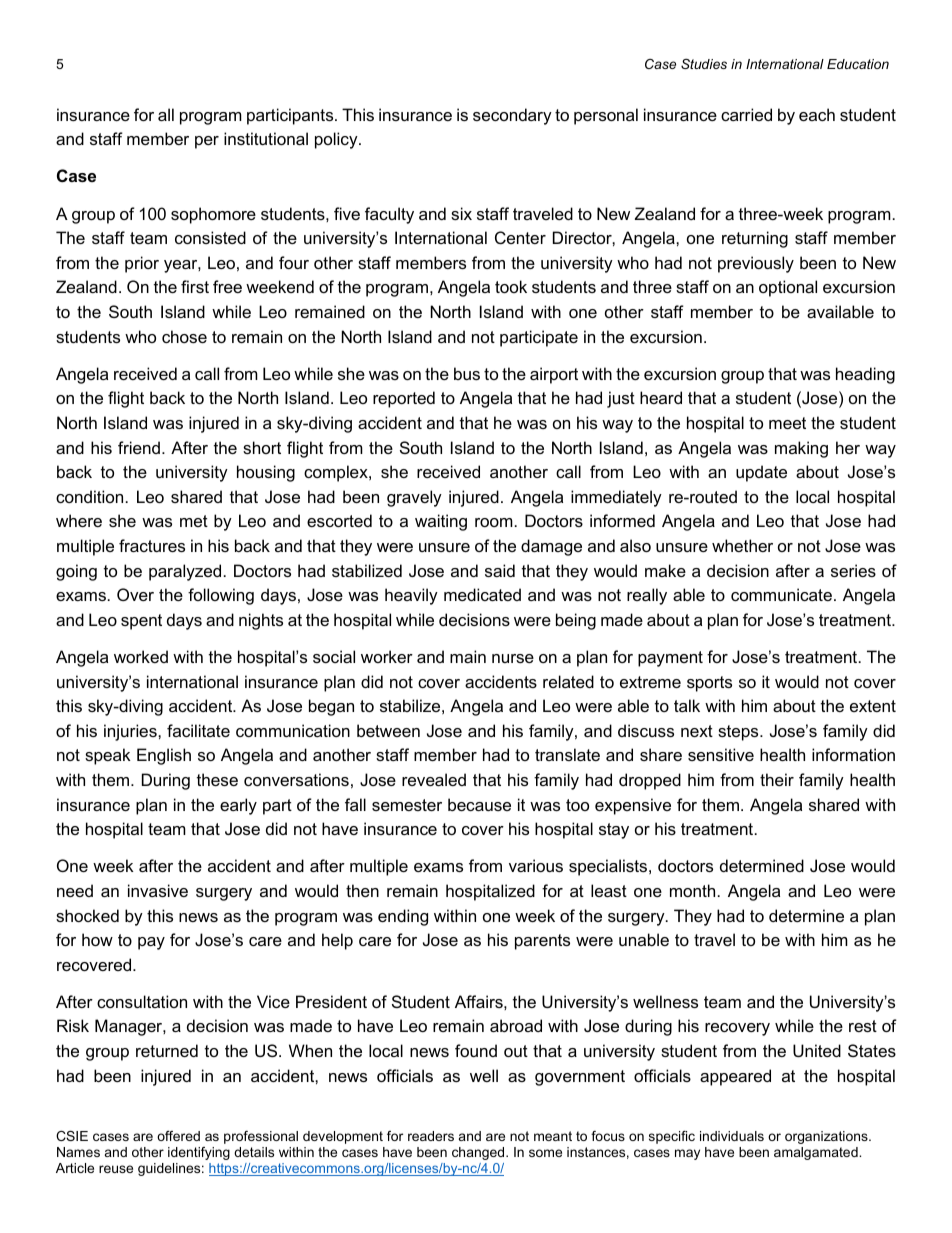 This screenshot has height=1233, width=952. Describe the element at coordinates (479, 1153) in the screenshot. I see `changed` at that location.
